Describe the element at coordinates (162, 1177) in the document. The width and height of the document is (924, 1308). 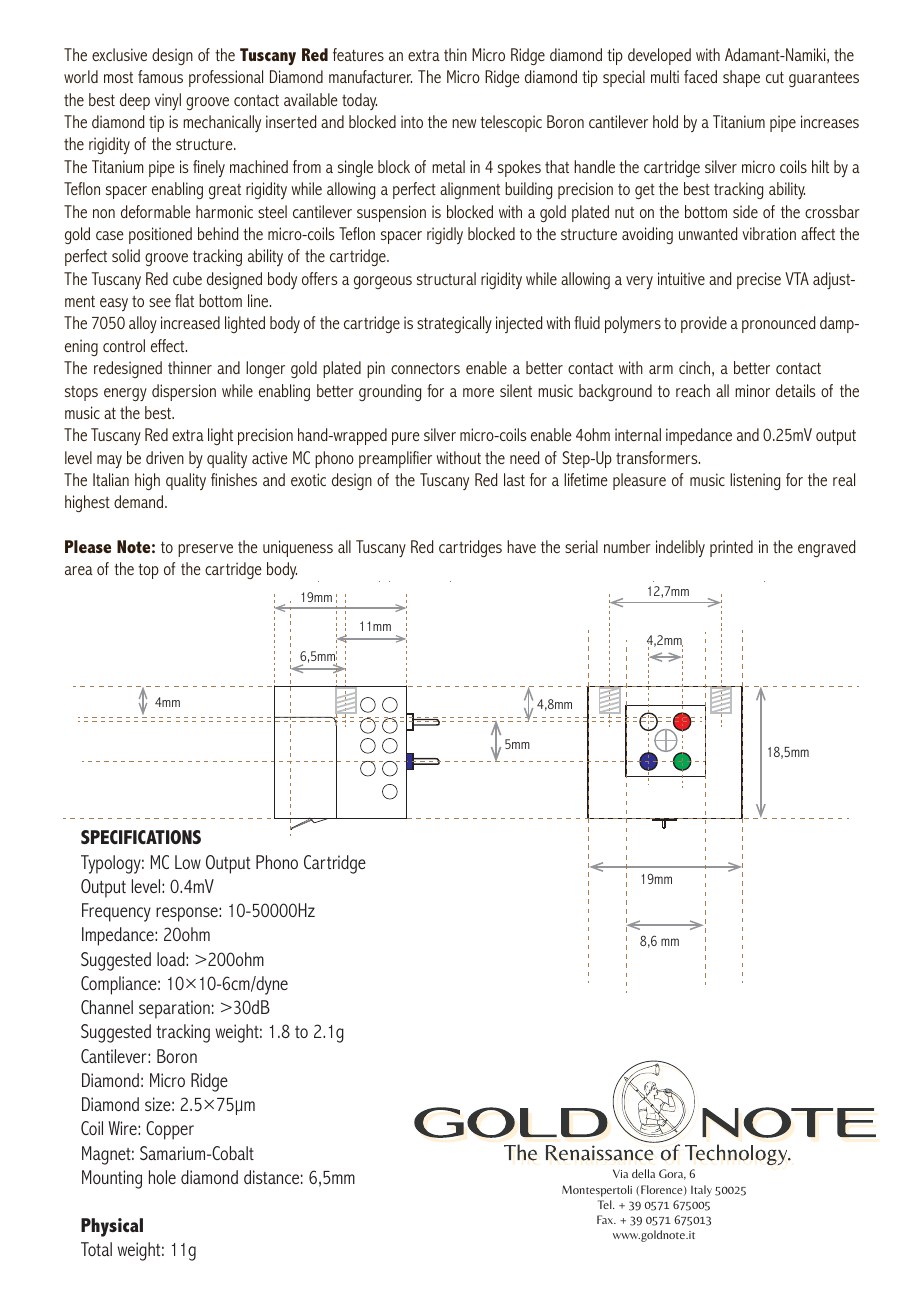
I see `hole` at that location.
